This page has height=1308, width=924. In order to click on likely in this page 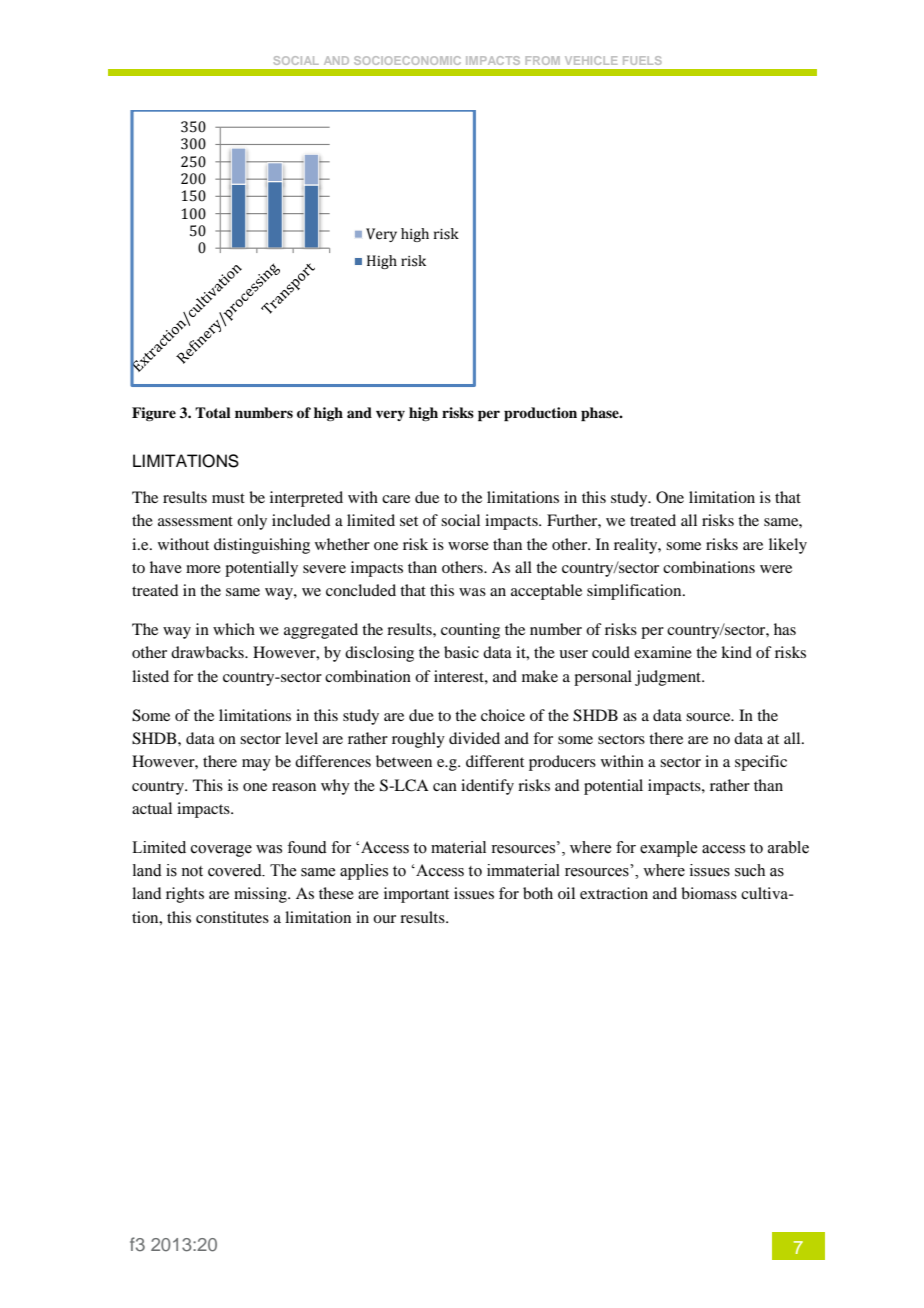, I will do `click(788, 546)`.
